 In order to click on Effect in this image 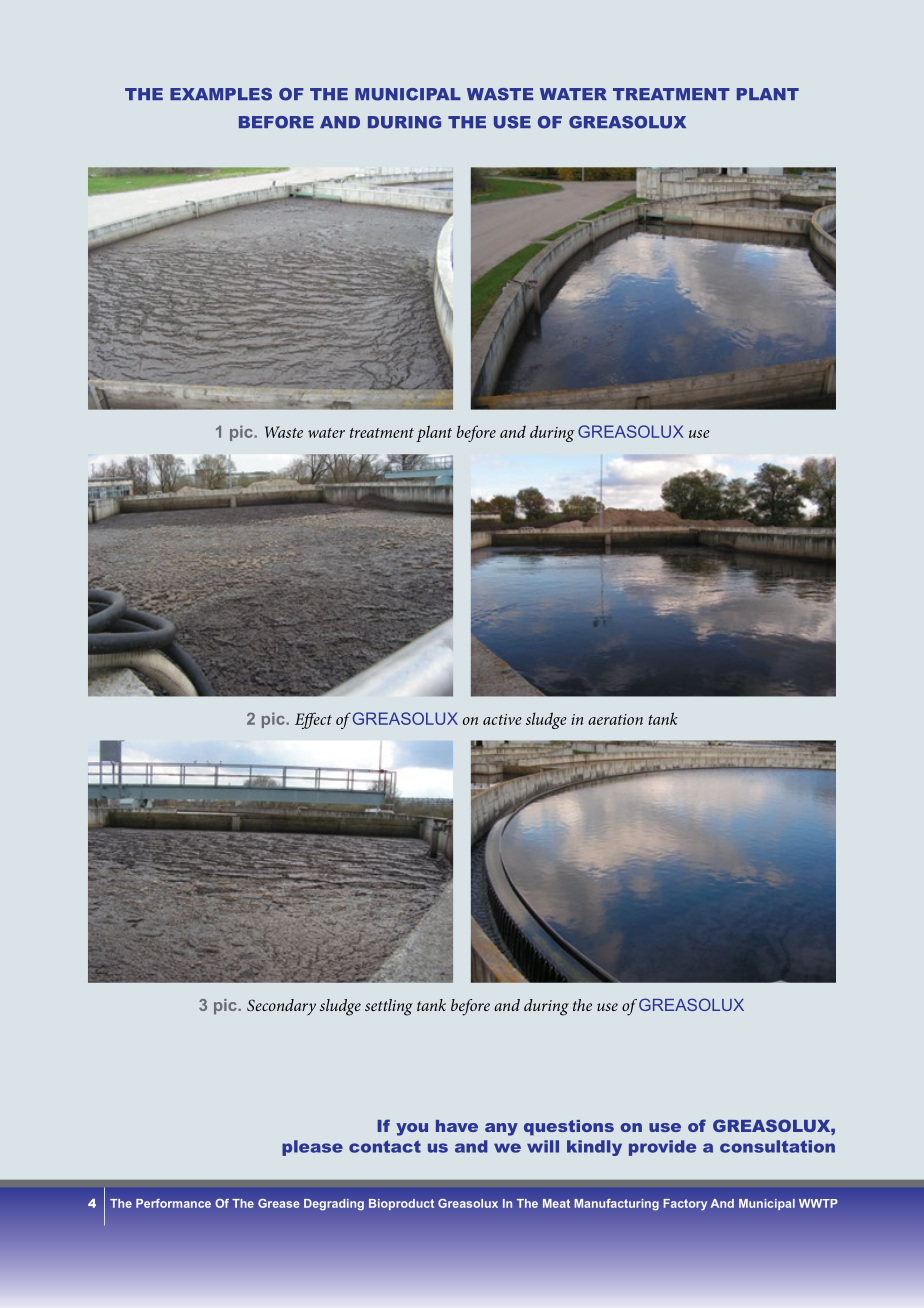, I will do `click(313, 720)`.
